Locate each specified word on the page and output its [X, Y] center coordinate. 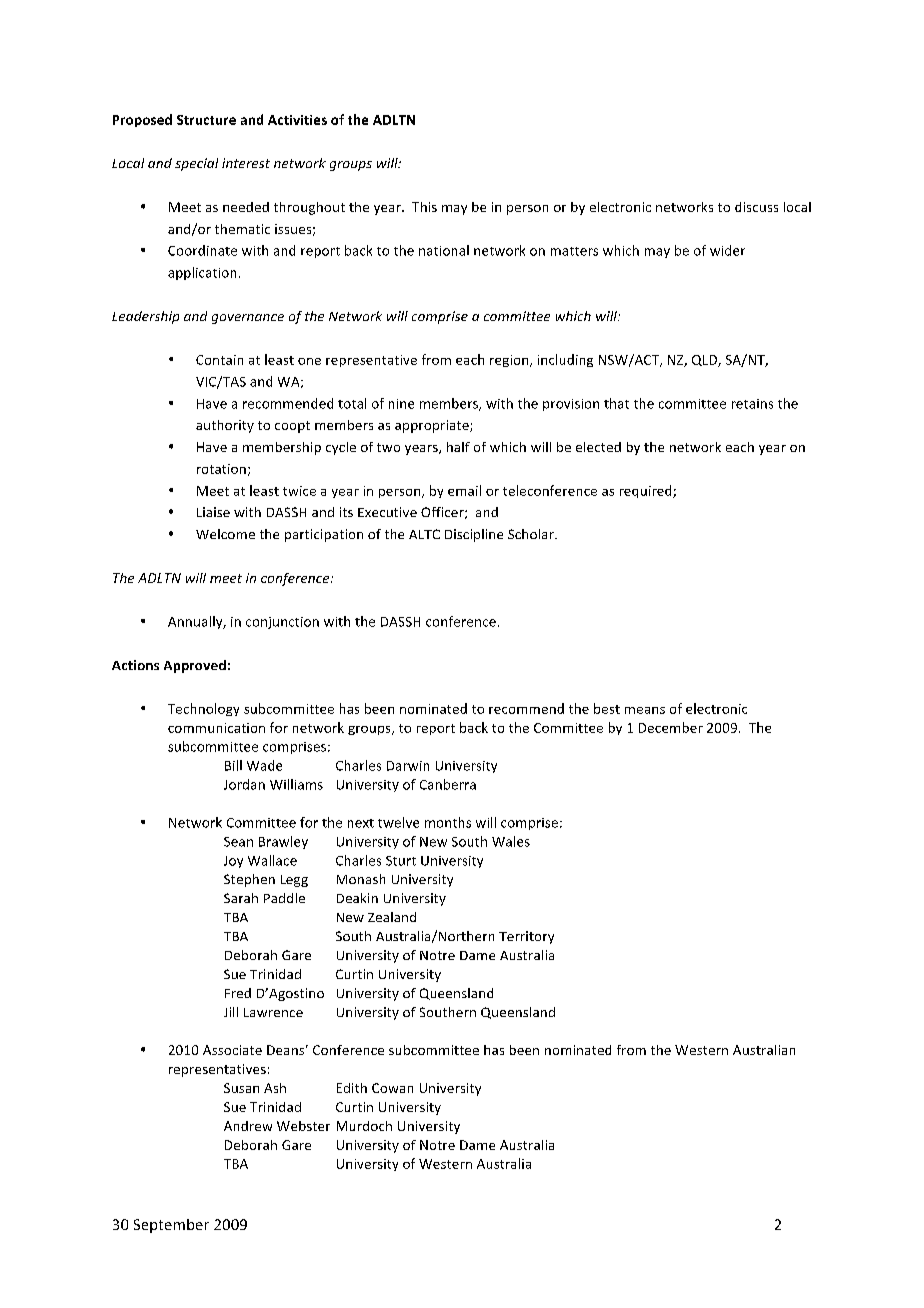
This [424, 207]
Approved [195, 666]
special [196, 164]
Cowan [392, 1088]
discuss [756, 207]
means [645, 710]
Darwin [408, 766]
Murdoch [364, 1126]
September [171, 1226]
